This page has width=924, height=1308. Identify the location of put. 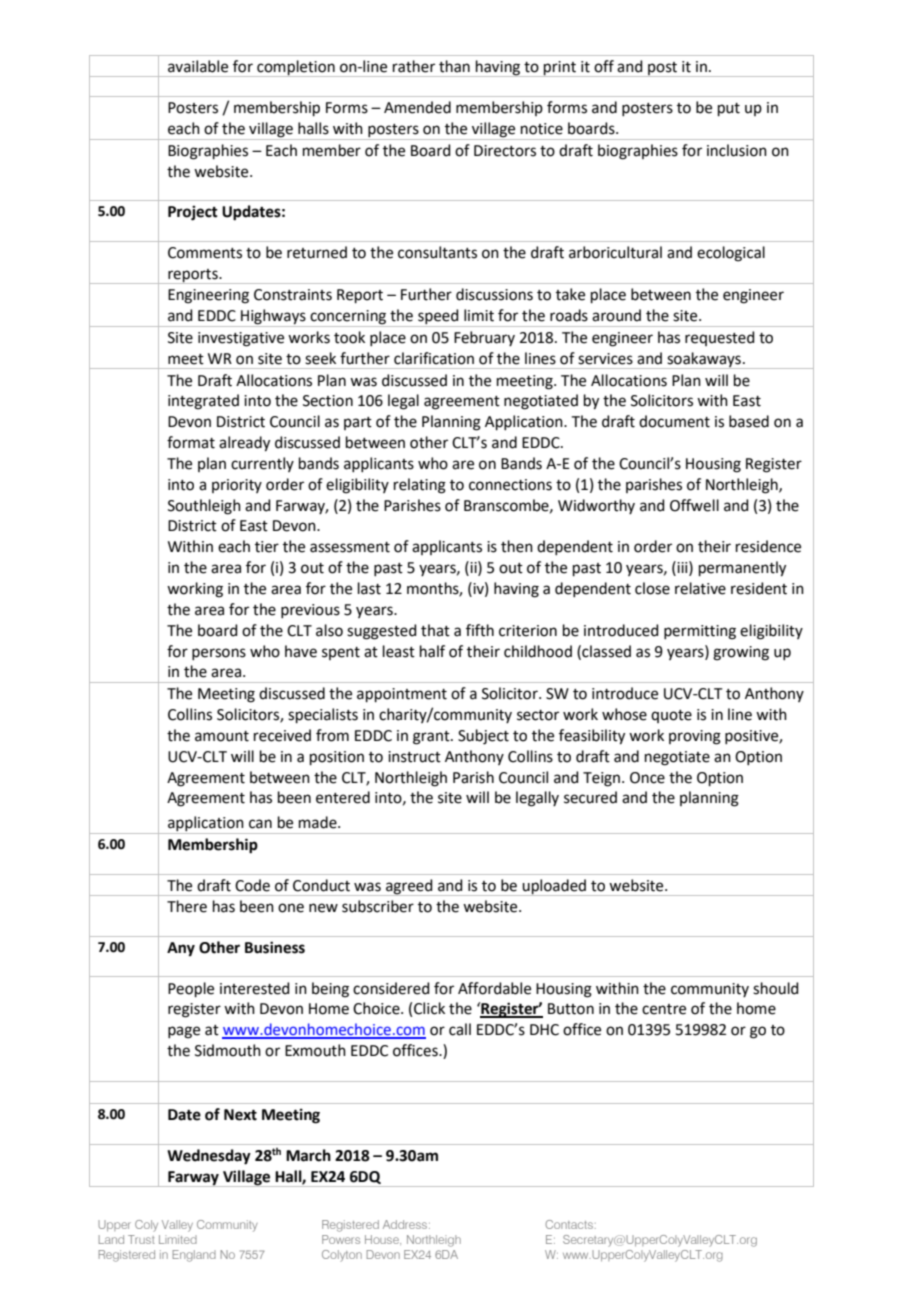
(729, 109).
